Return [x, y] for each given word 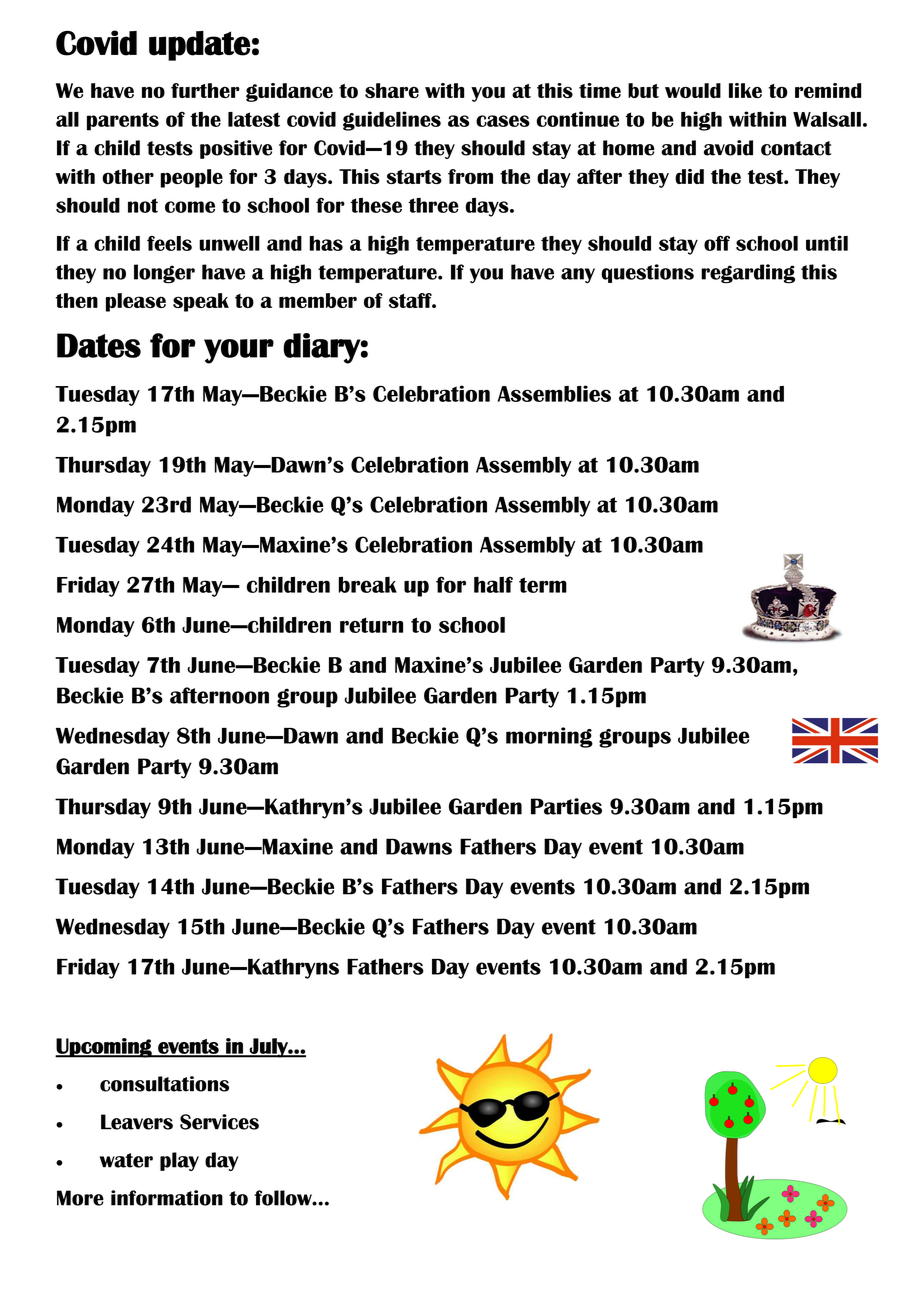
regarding [748, 274]
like [745, 90]
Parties [566, 806]
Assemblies [554, 393]
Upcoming [104, 1048]
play [179, 1161]
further [205, 90]
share [392, 90]
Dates [99, 345]
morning [549, 737]
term [543, 585]
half [493, 584]
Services [219, 1122]
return [371, 625]
